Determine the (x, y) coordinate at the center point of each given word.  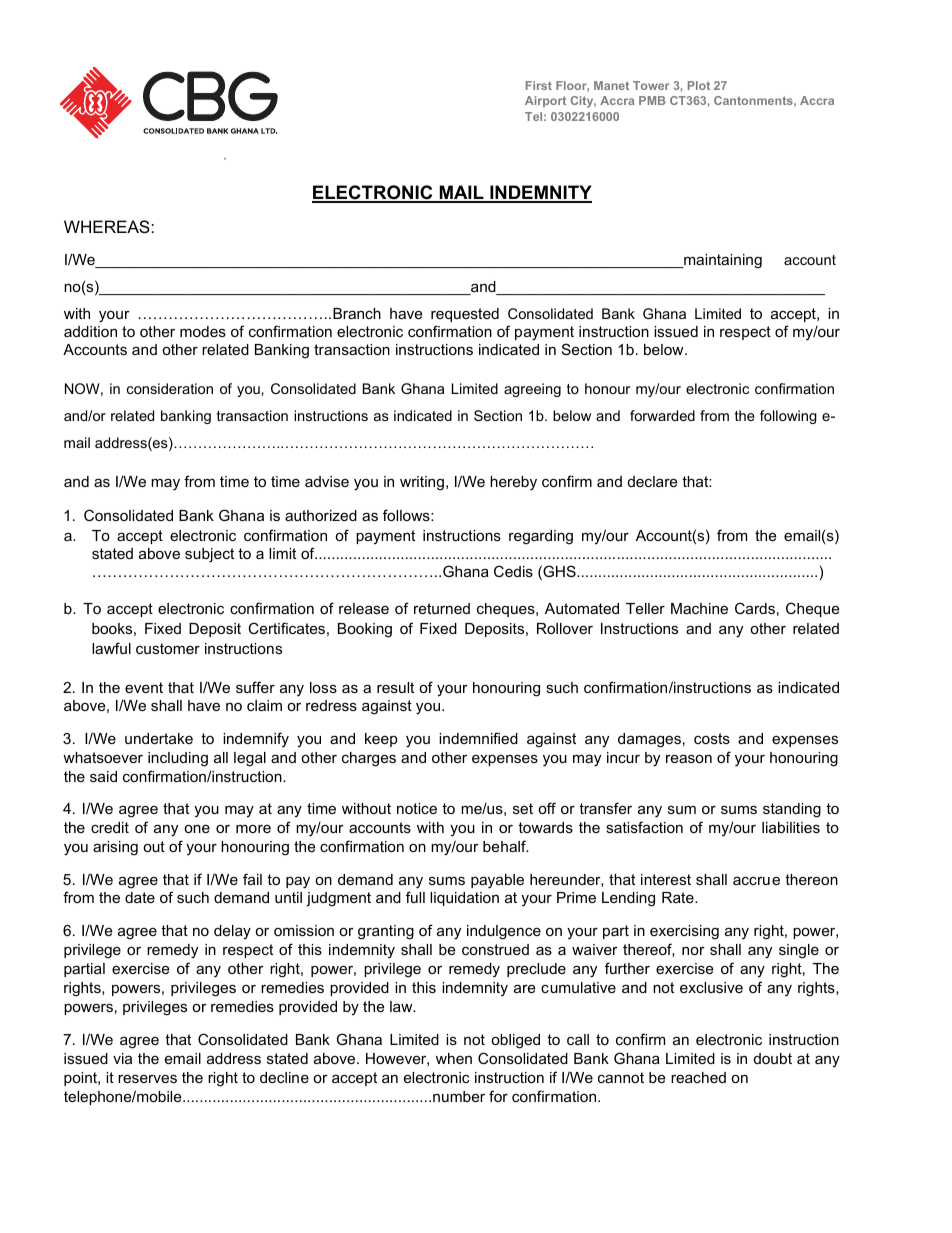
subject (209, 555)
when (454, 1058)
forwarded (662, 415)
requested (465, 315)
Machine (699, 608)
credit (110, 827)
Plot (699, 85)
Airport (545, 102)
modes (203, 331)
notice (417, 808)
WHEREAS (108, 226)
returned (442, 608)
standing (792, 810)
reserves (147, 1078)
